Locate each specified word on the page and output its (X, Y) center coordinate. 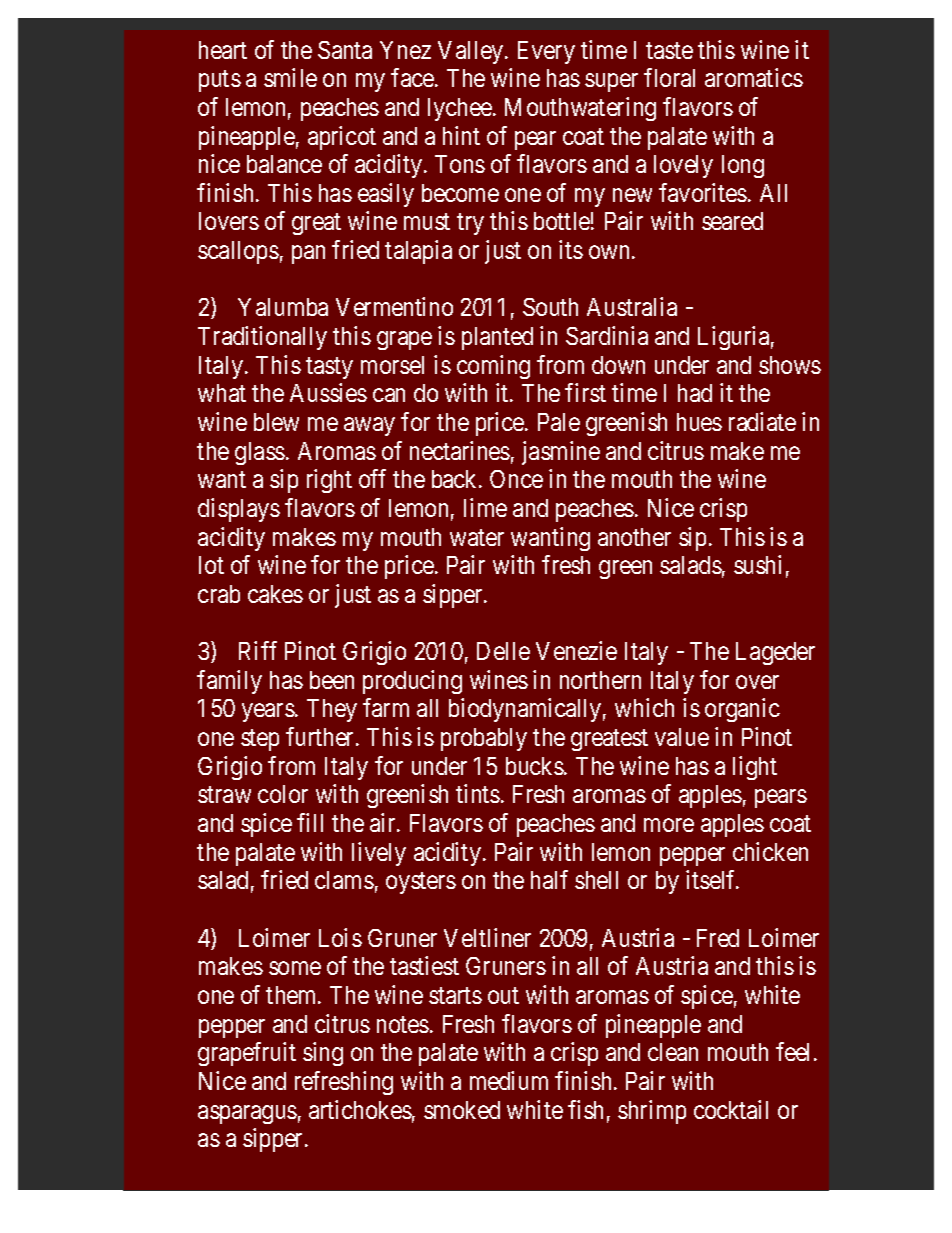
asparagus (247, 1114)
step (260, 740)
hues (699, 422)
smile (290, 77)
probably (484, 739)
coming (493, 367)
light (755, 768)
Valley (472, 52)
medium (509, 1080)
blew (276, 422)
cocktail (731, 1109)
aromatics (754, 77)
